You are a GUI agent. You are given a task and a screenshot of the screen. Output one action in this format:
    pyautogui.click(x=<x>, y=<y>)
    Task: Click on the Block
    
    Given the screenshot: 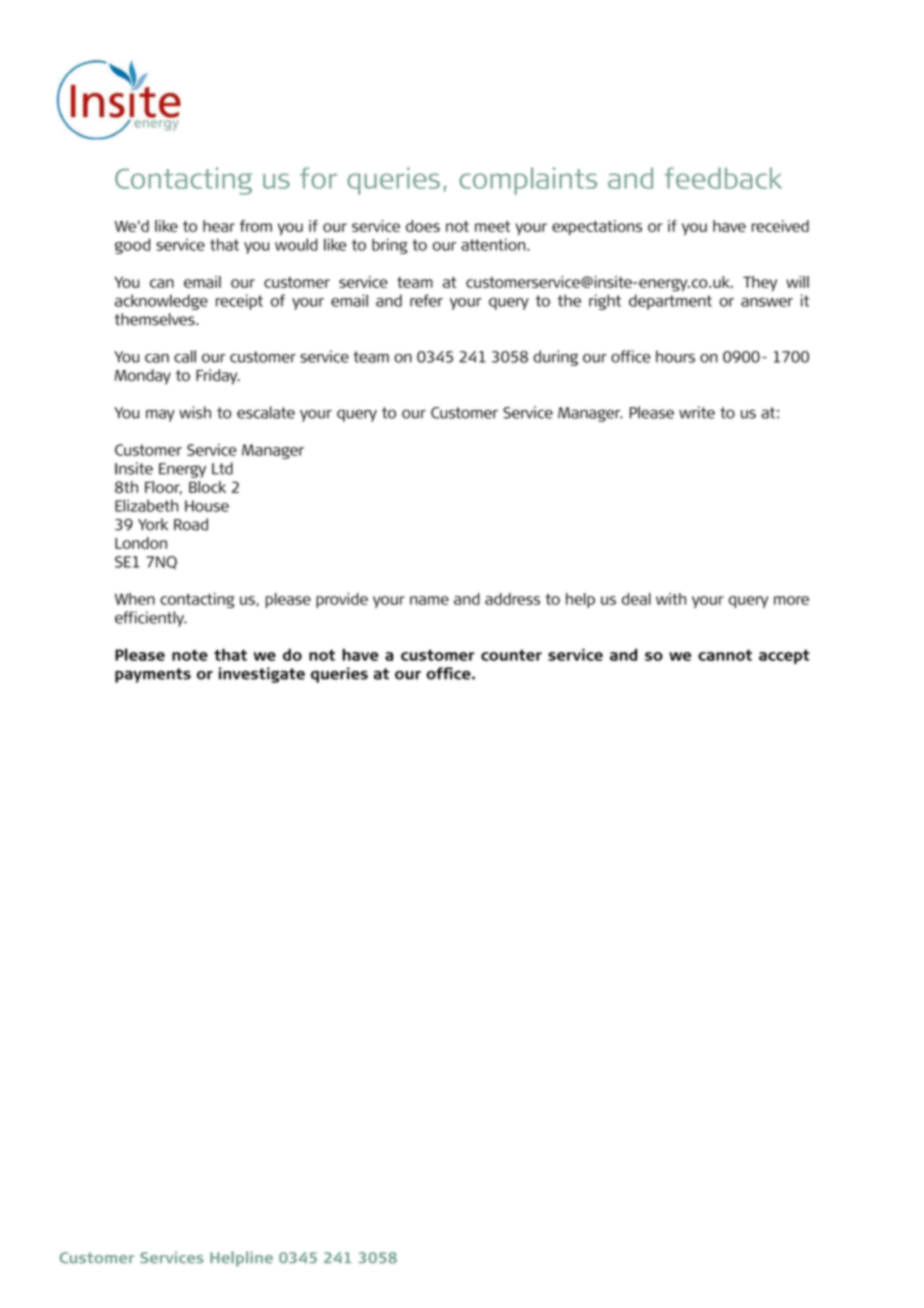 What is the action you would take?
    pyautogui.click(x=207, y=487)
